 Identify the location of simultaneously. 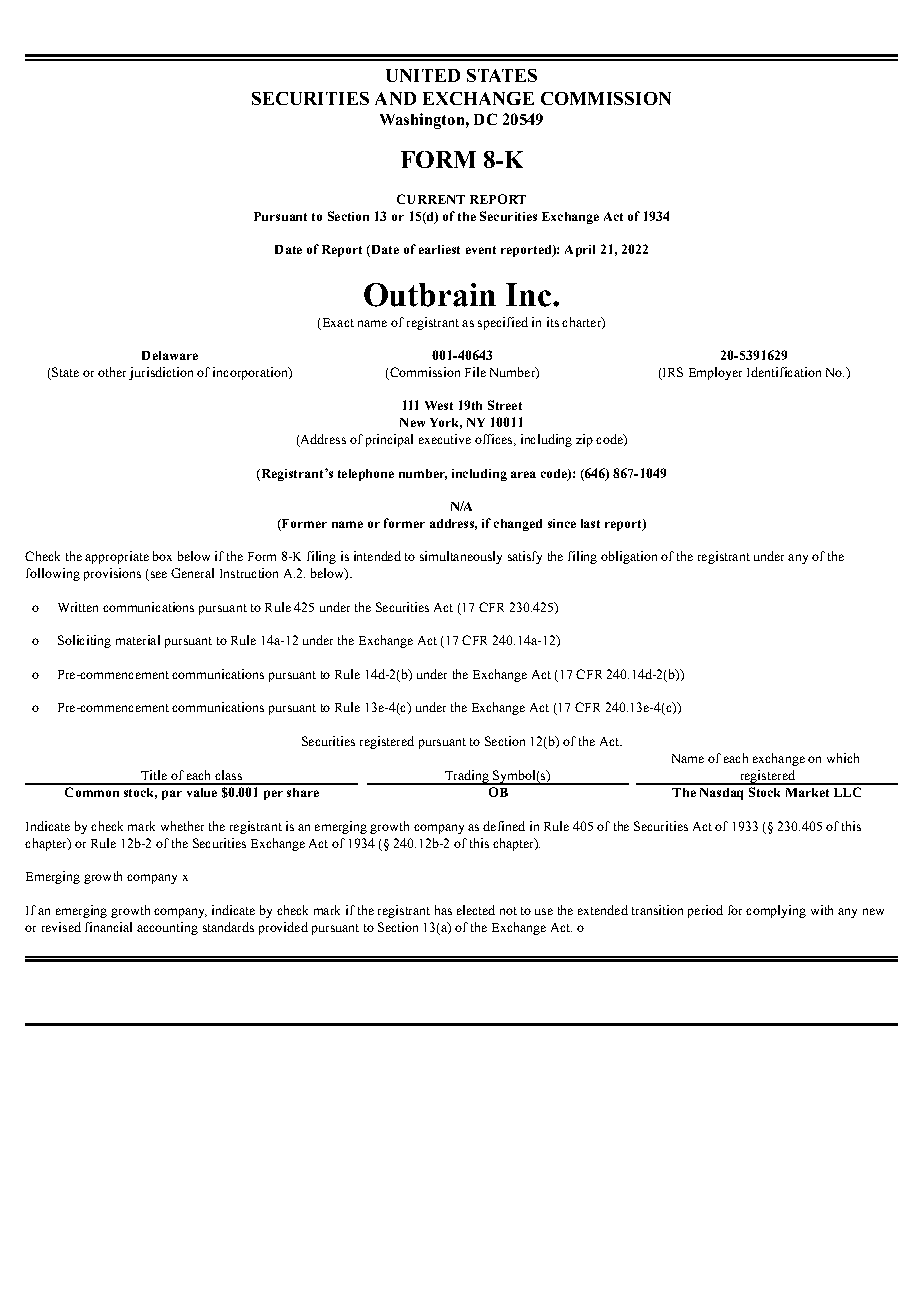
(461, 557).
